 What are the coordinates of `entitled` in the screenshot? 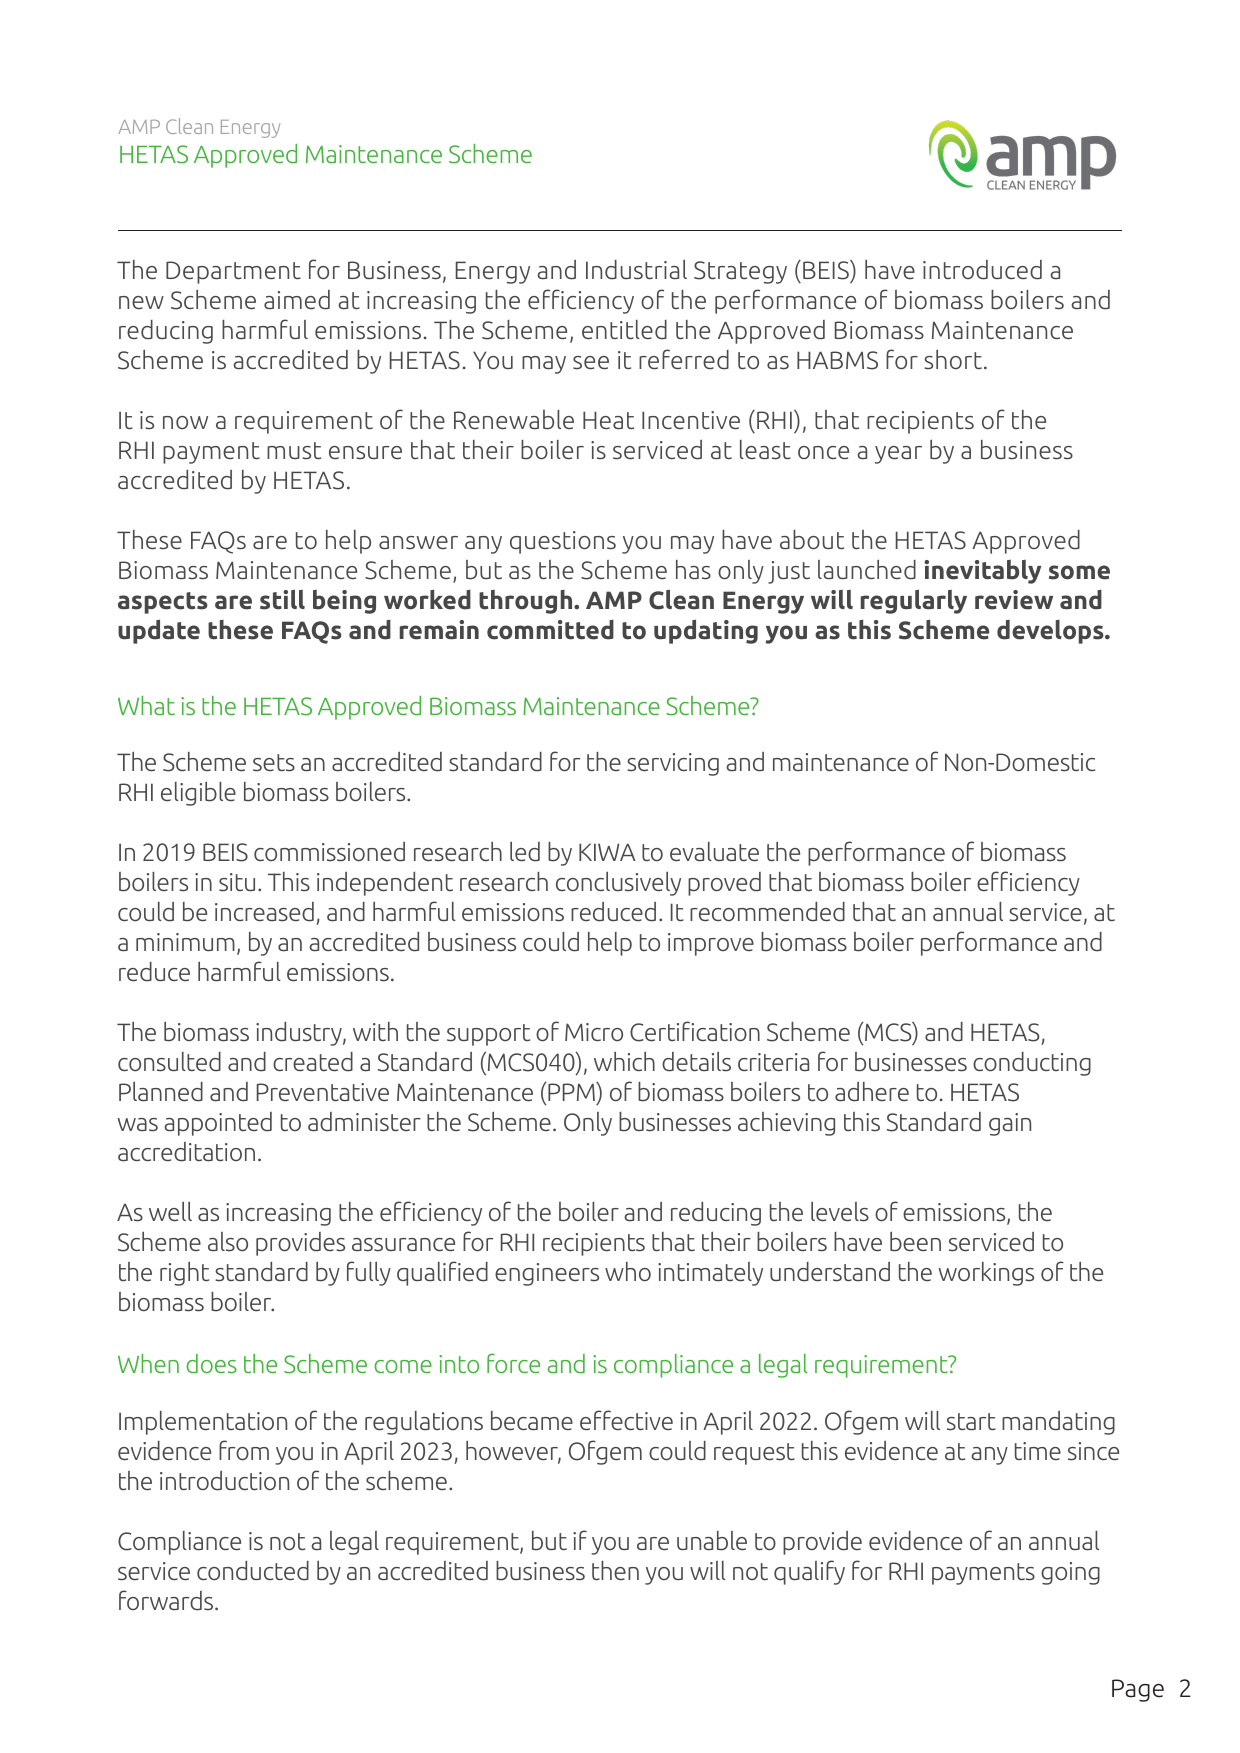 It's located at (624, 330).
